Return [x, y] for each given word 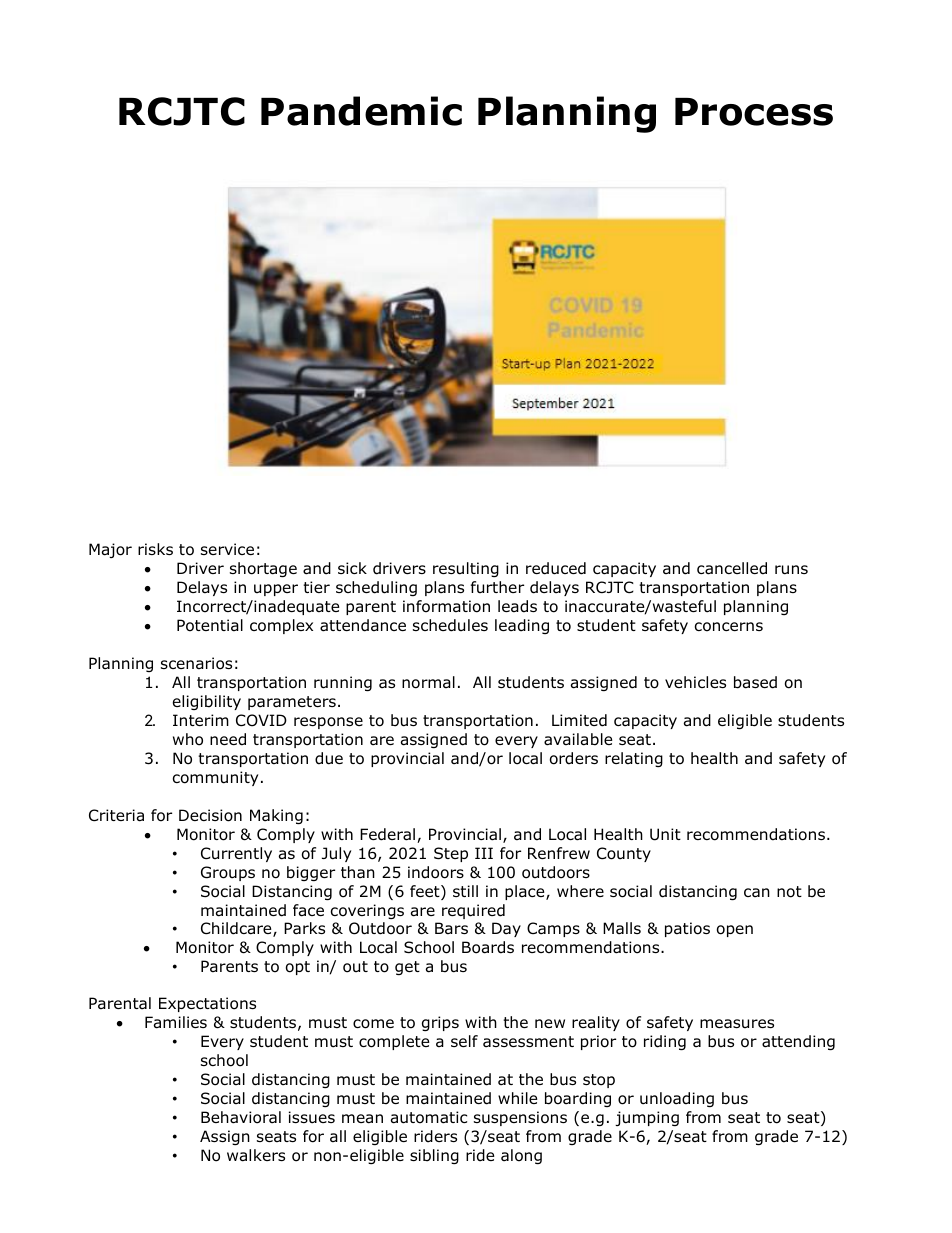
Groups [228, 873]
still [465, 891]
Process [754, 112]
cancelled [732, 568]
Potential [210, 625]
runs [791, 570]
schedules [450, 625]
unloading [677, 1099]
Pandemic [361, 111]
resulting [466, 569]
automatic [429, 1117]
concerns [729, 627]
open [735, 931]
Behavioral [241, 1117]
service [227, 549]
